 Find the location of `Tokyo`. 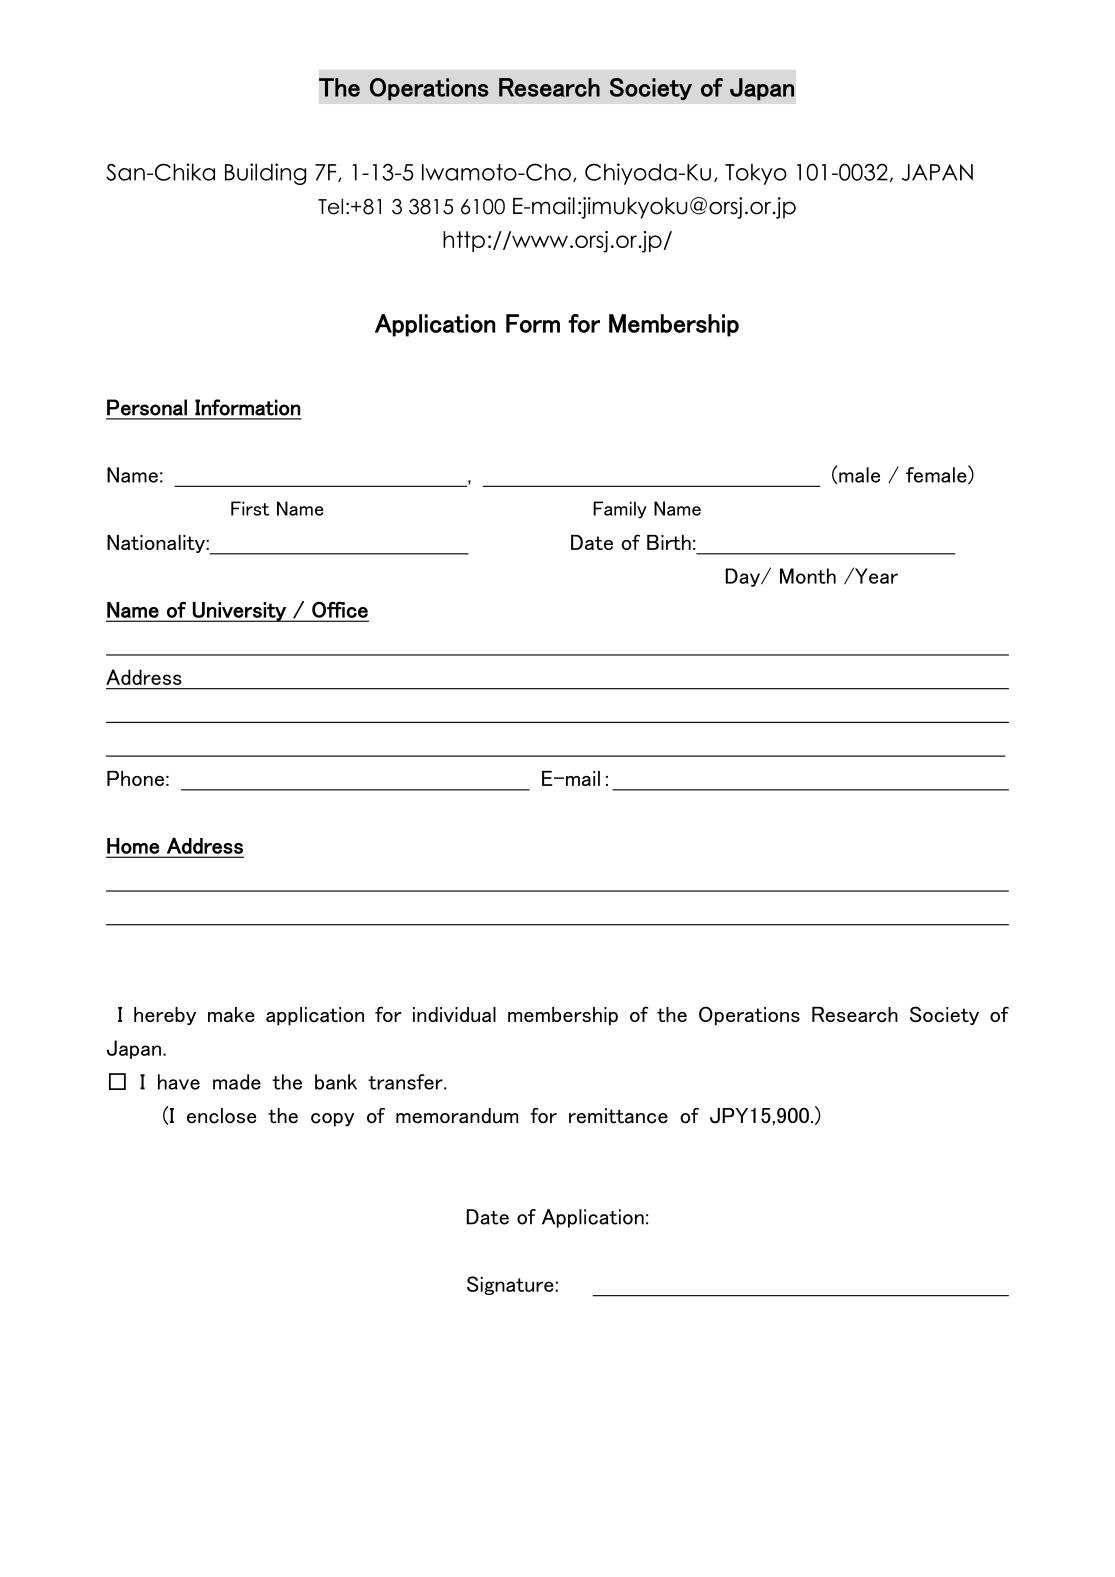

Tokyo is located at coordinates (756, 174).
